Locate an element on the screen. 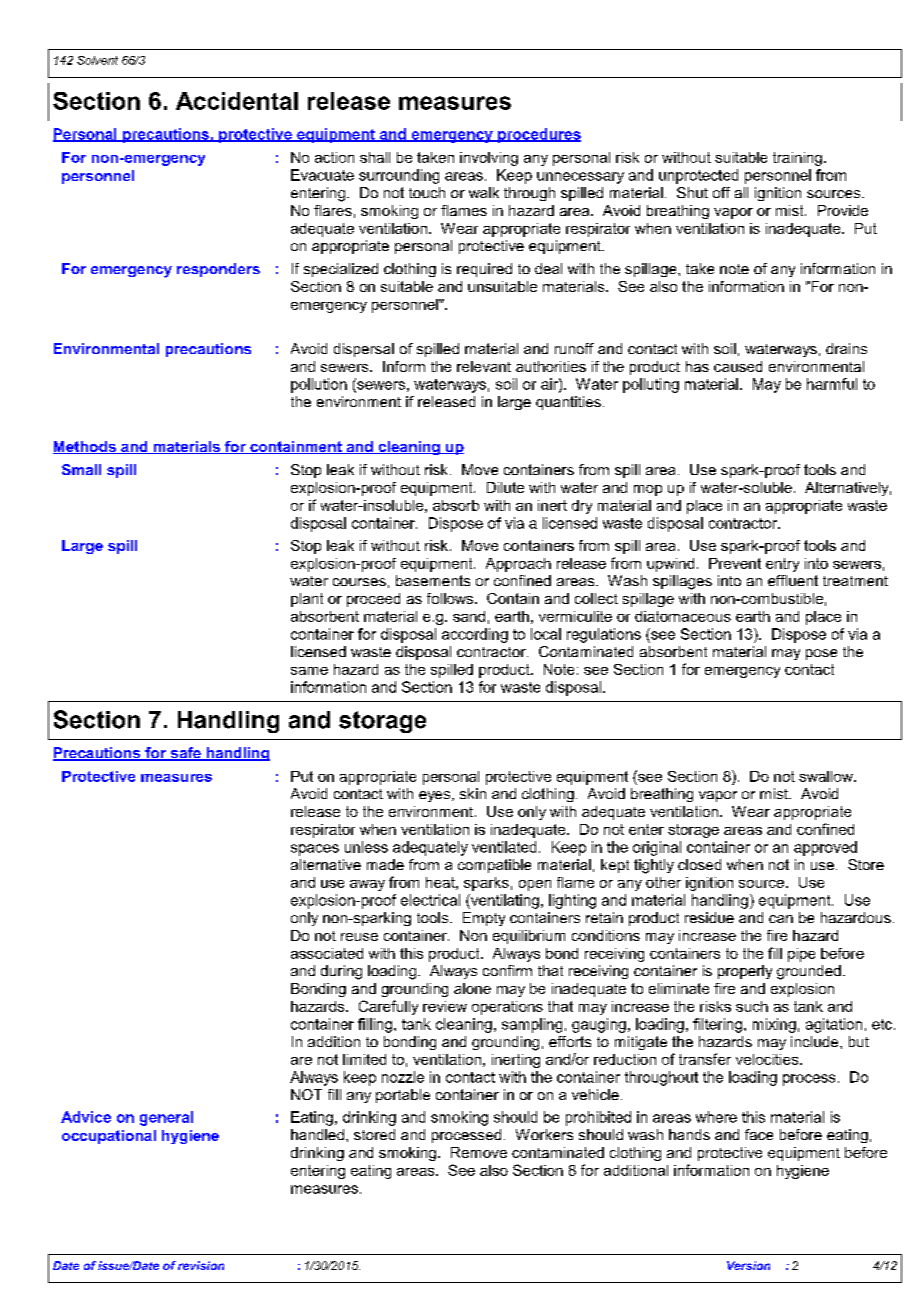 The image size is (924, 1308). Accidental is located at coordinates (237, 101).
